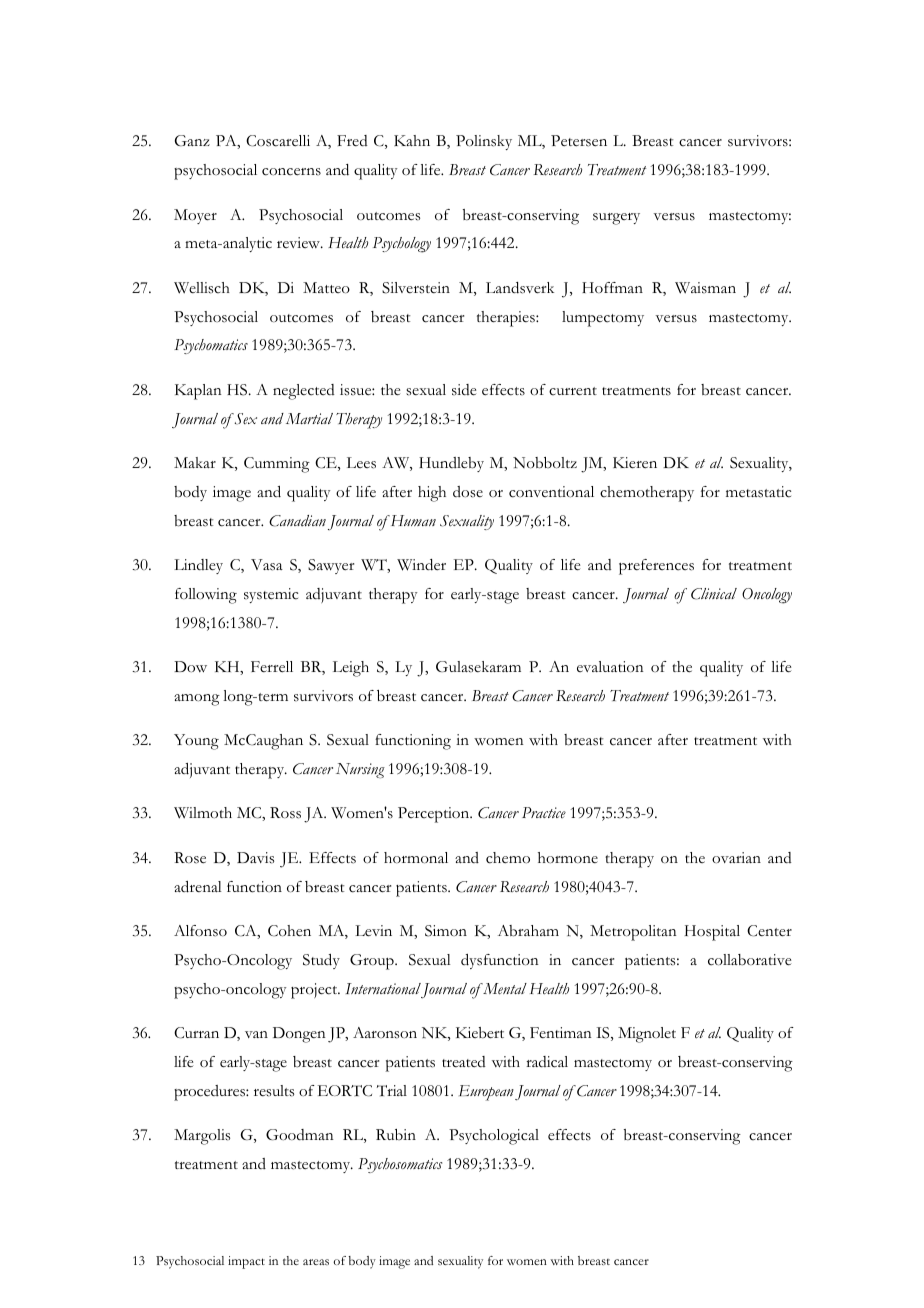 The width and height of the image is (924, 1308). What do you see at coordinates (291, 172) in the image?
I see `concerns` at bounding box center [291, 172].
